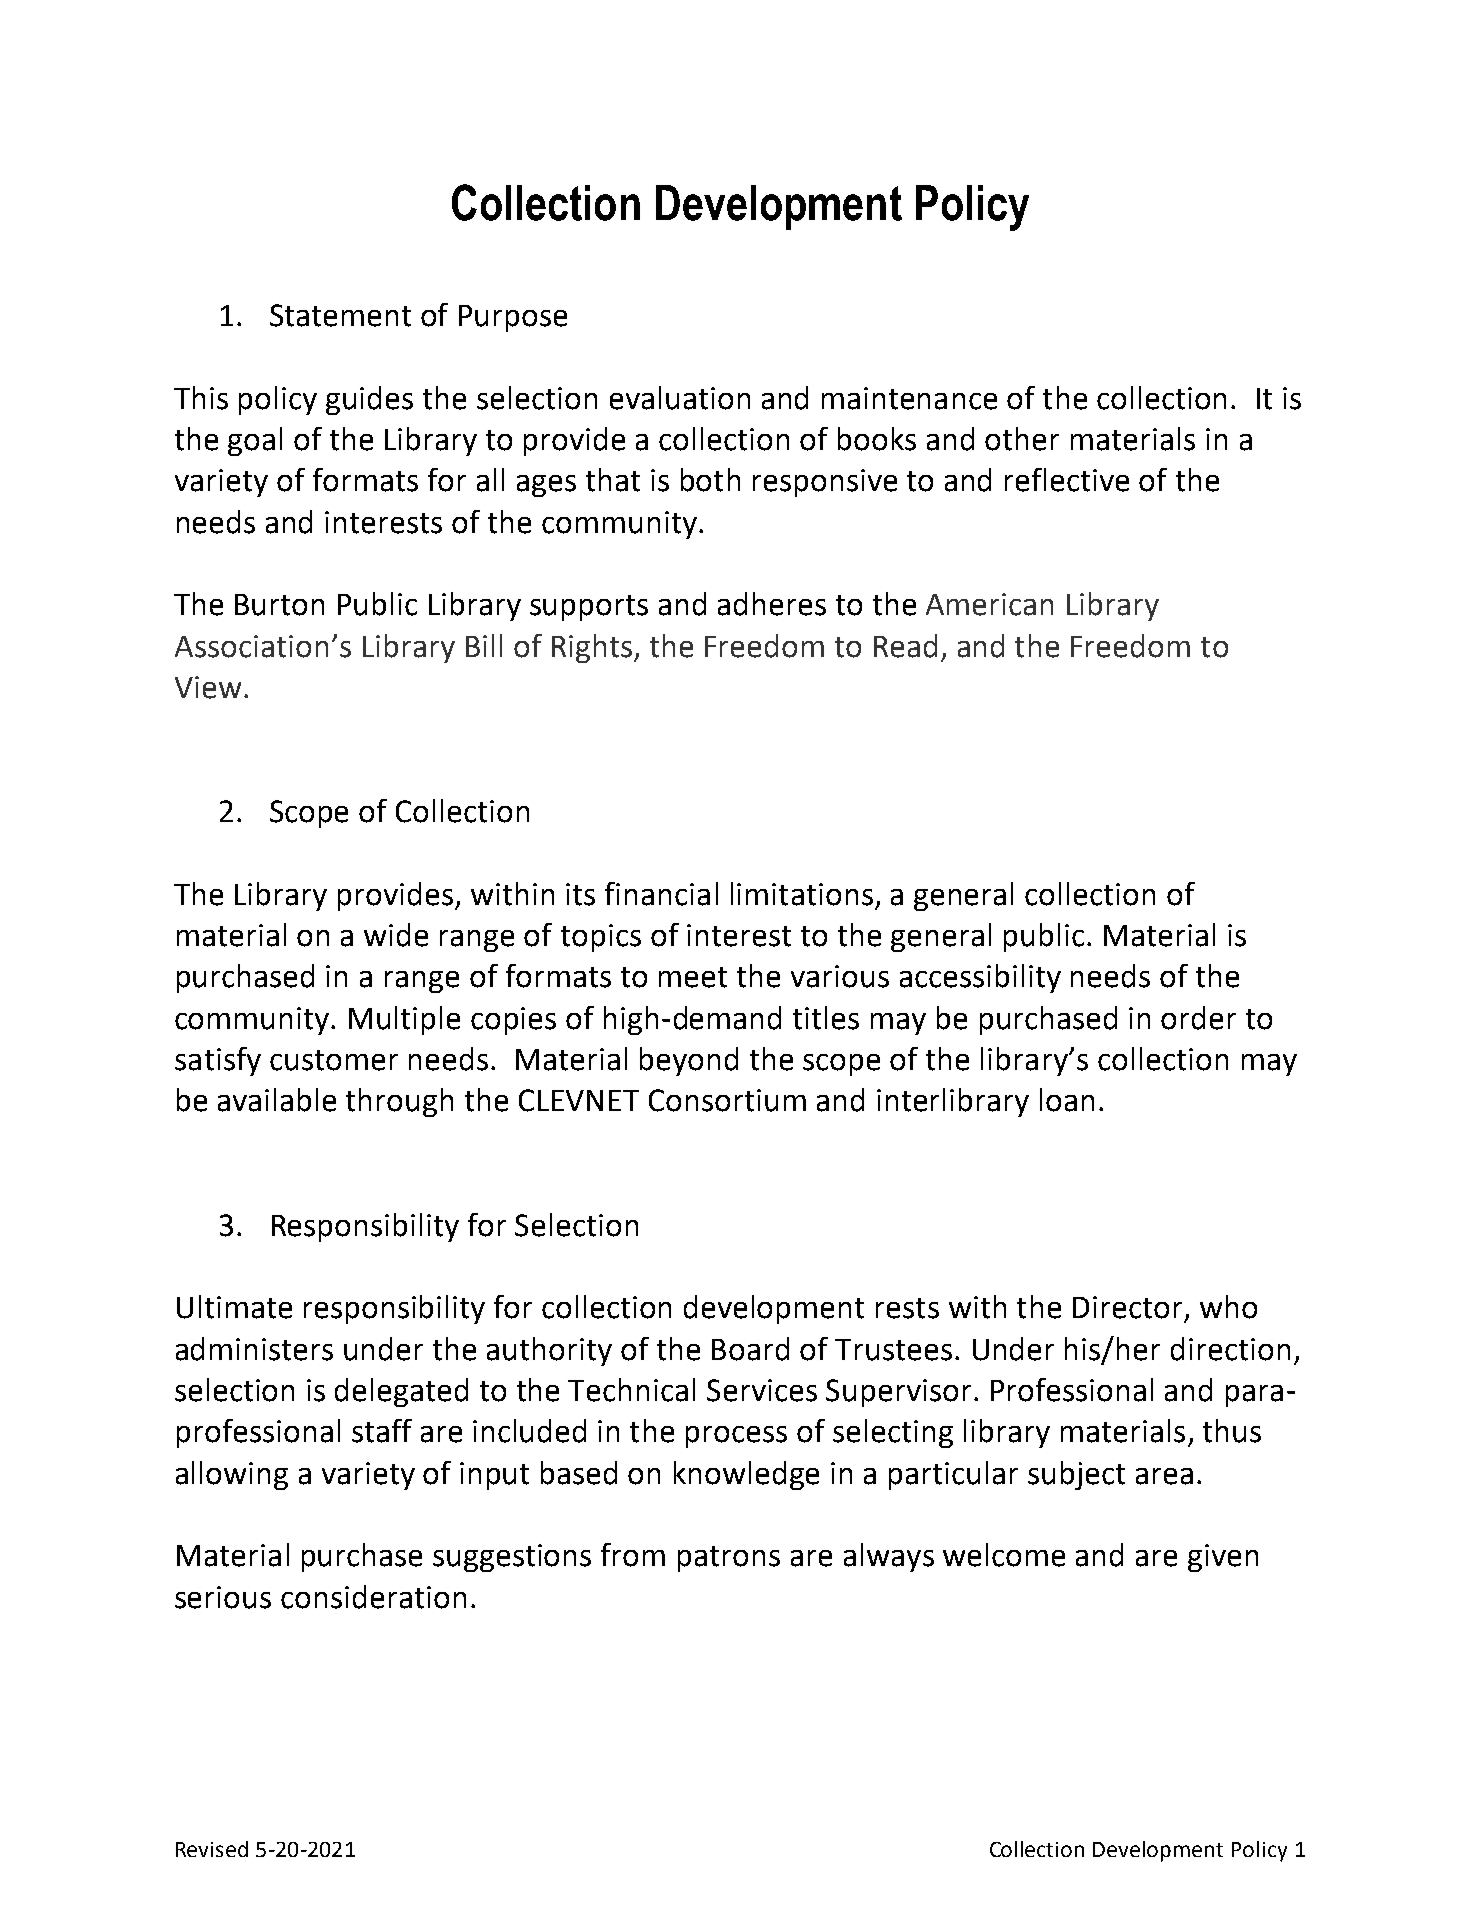 The image size is (1480, 1916). What do you see at coordinates (212, 1849) in the image?
I see `Revised` at bounding box center [212, 1849].
